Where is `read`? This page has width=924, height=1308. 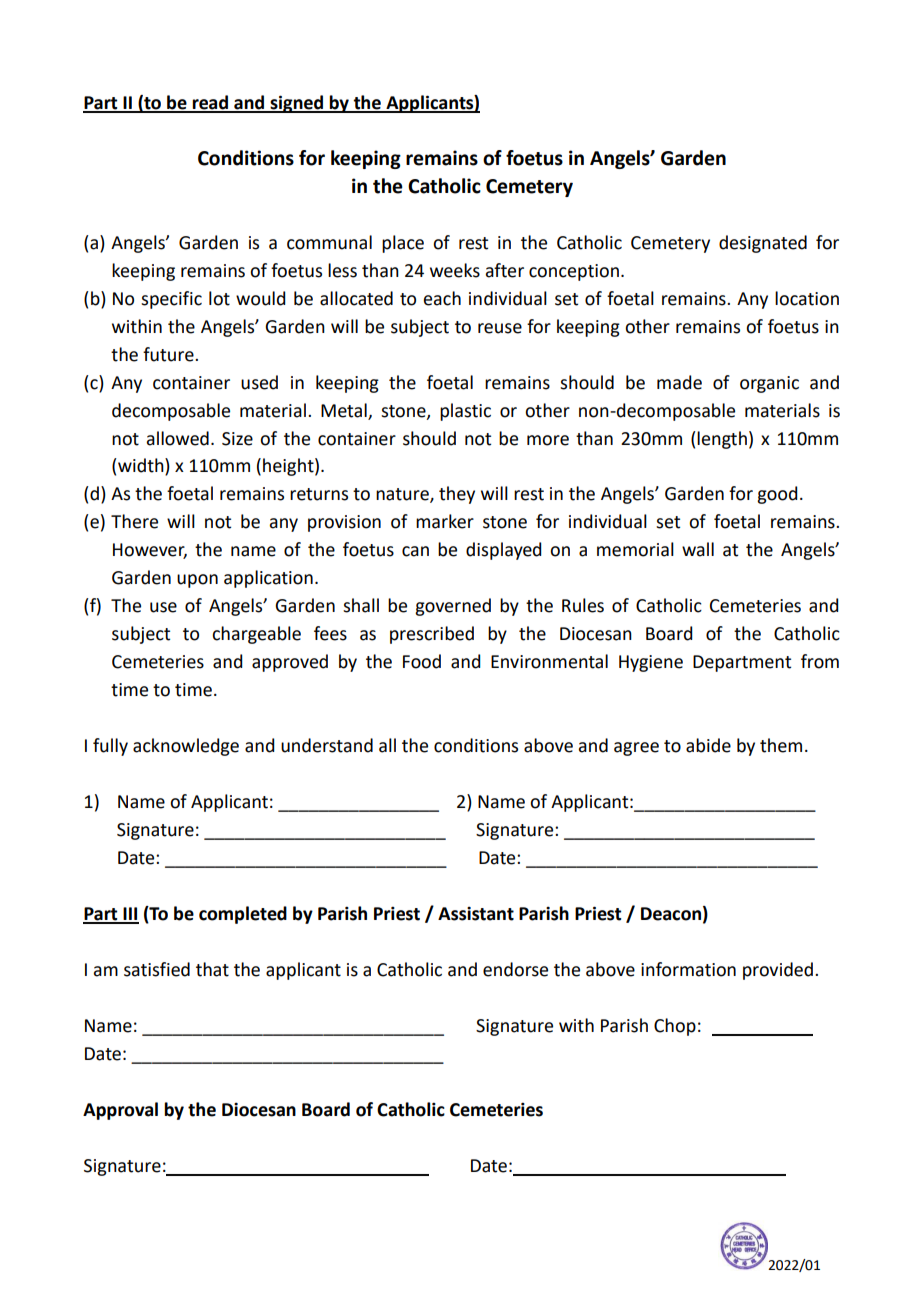
read is located at coordinates (210, 103).
